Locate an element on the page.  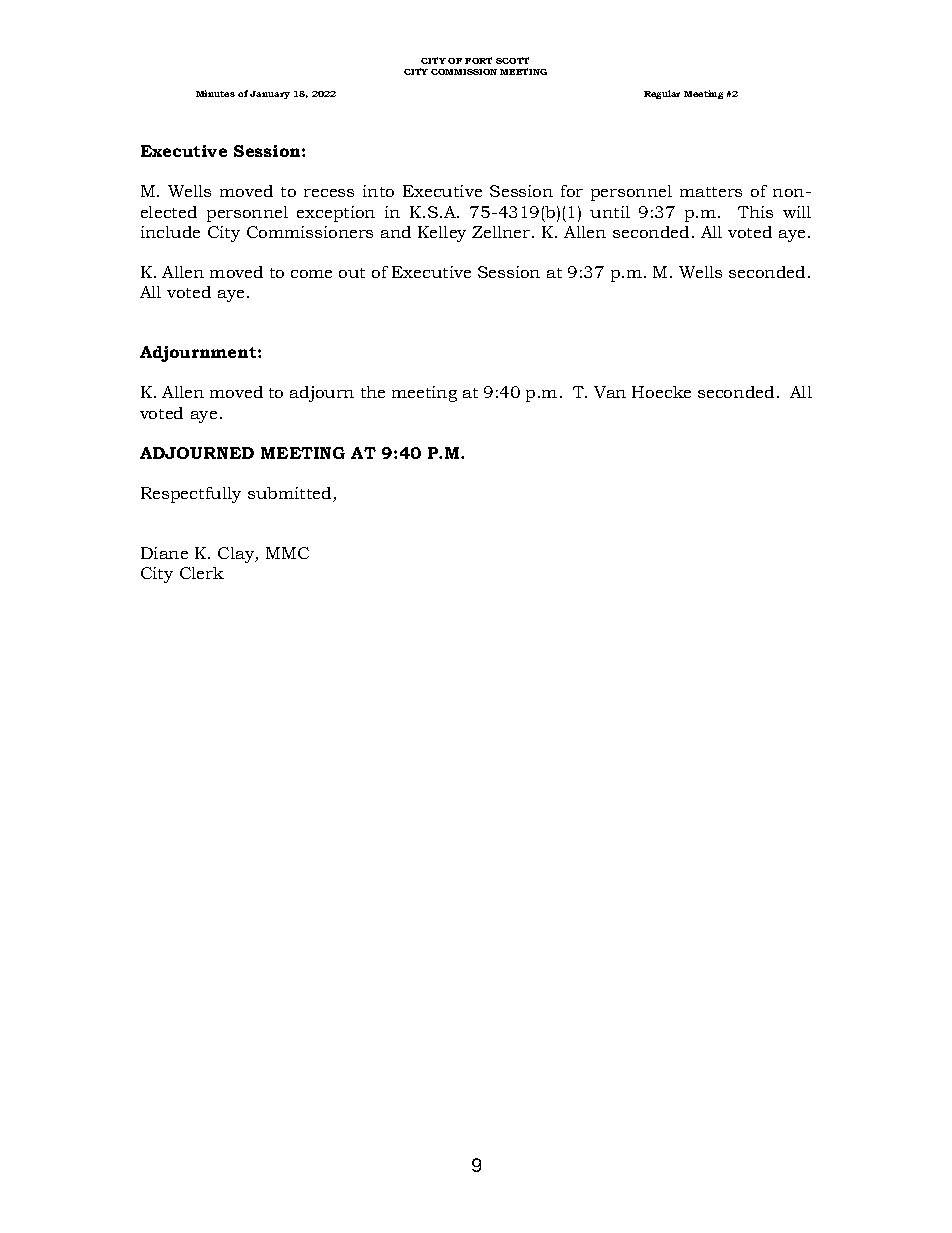
Minutes is located at coordinates (215, 93).
